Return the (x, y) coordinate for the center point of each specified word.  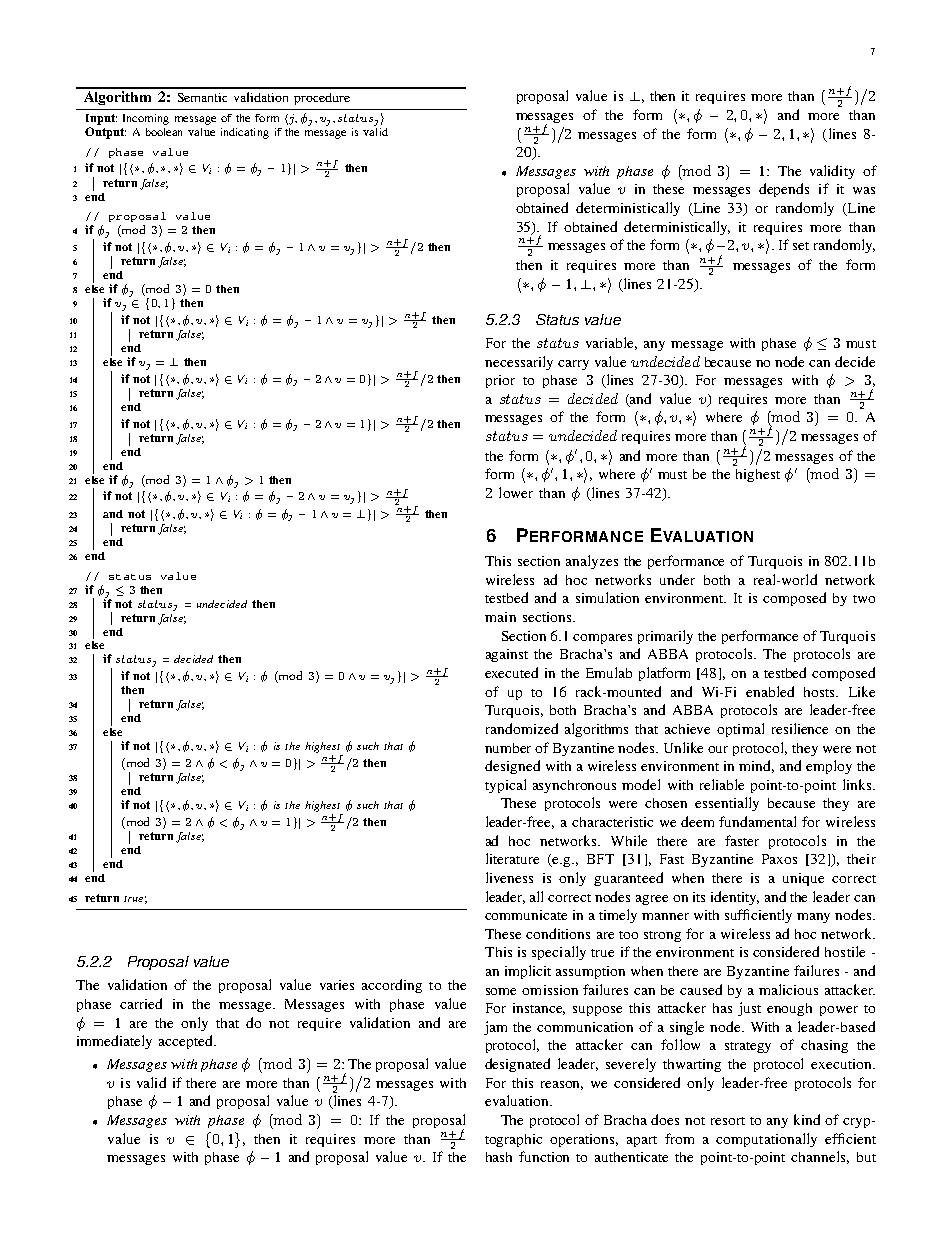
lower (516, 492)
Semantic (202, 97)
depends (784, 190)
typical (505, 786)
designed (512, 767)
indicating (245, 133)
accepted (187, 1042)
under (677, 579)
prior (500, 381)
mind (756, 766)
